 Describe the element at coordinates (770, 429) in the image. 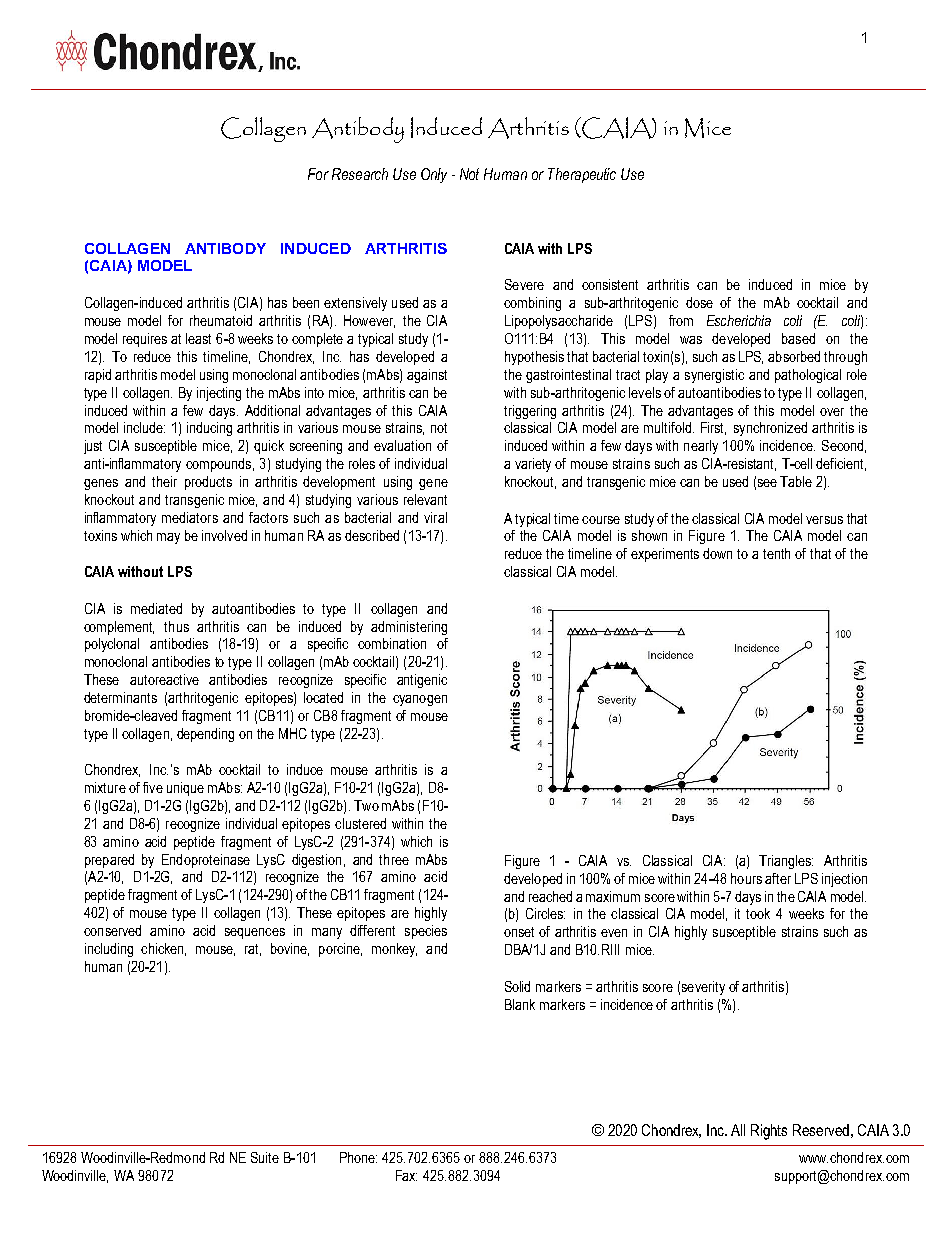

I see `synchronized` at that location.
